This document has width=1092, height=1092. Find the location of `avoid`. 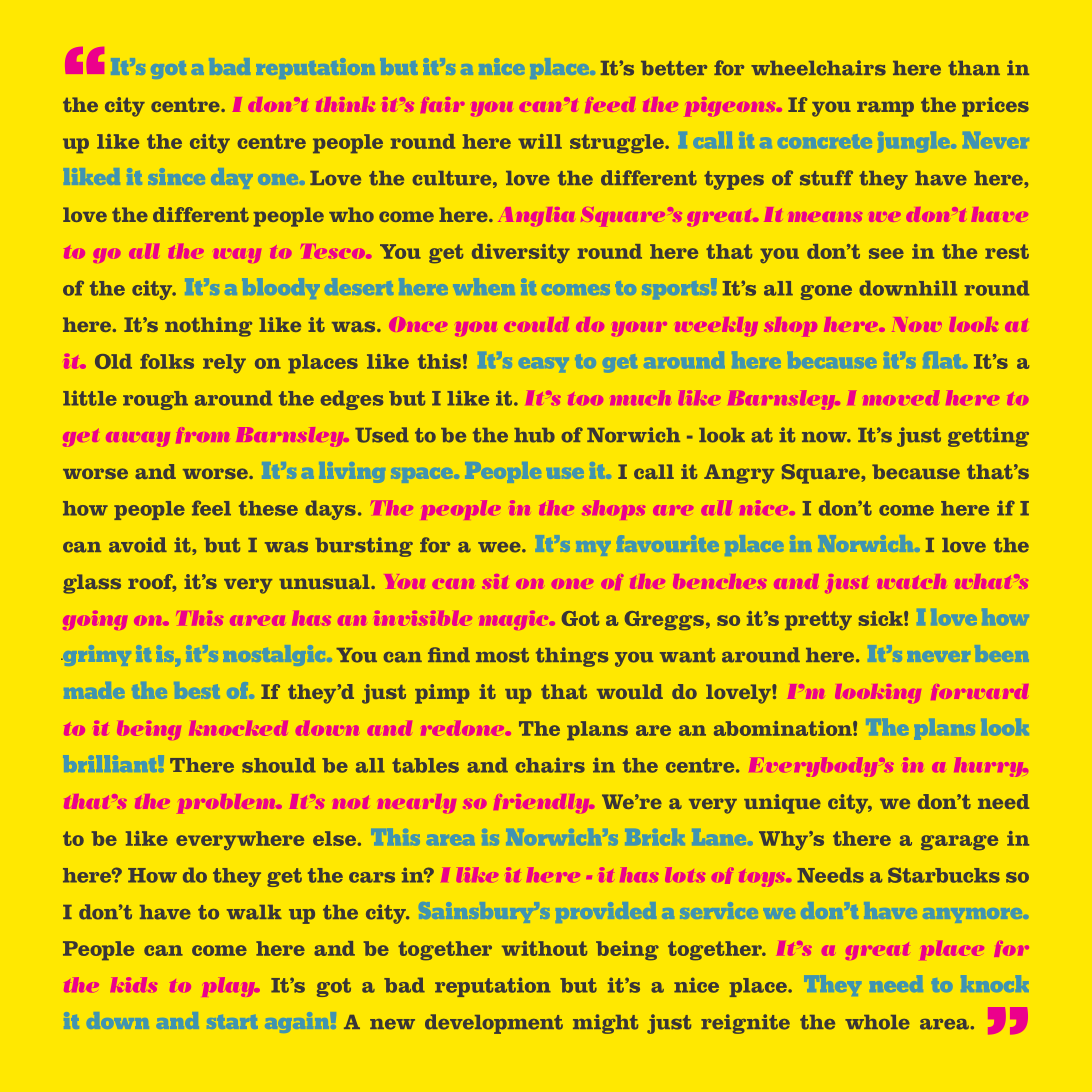

avoid is located at coordinates (138, 545).
